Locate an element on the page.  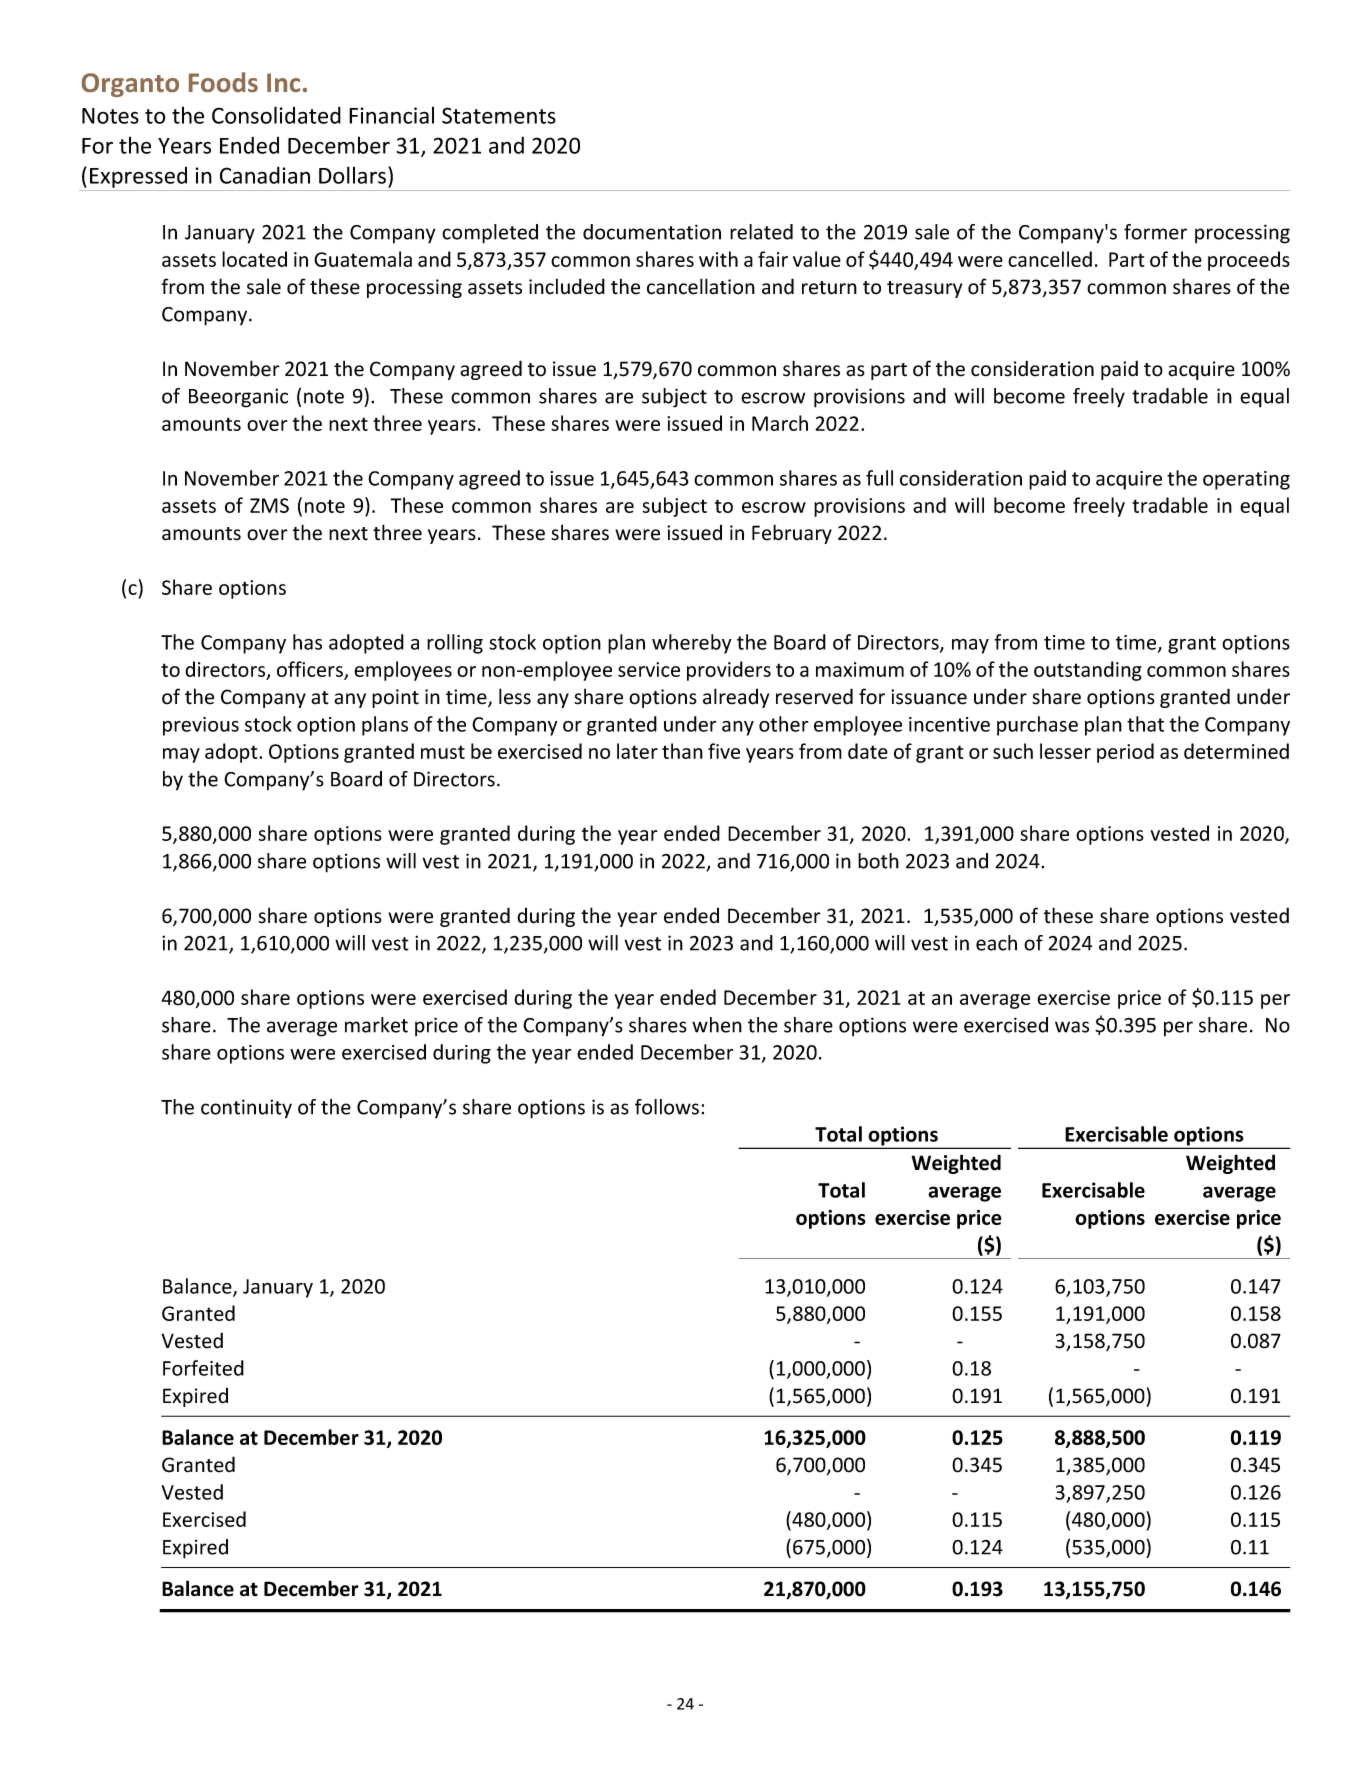
follows is located at coordinates (668, 1107).
